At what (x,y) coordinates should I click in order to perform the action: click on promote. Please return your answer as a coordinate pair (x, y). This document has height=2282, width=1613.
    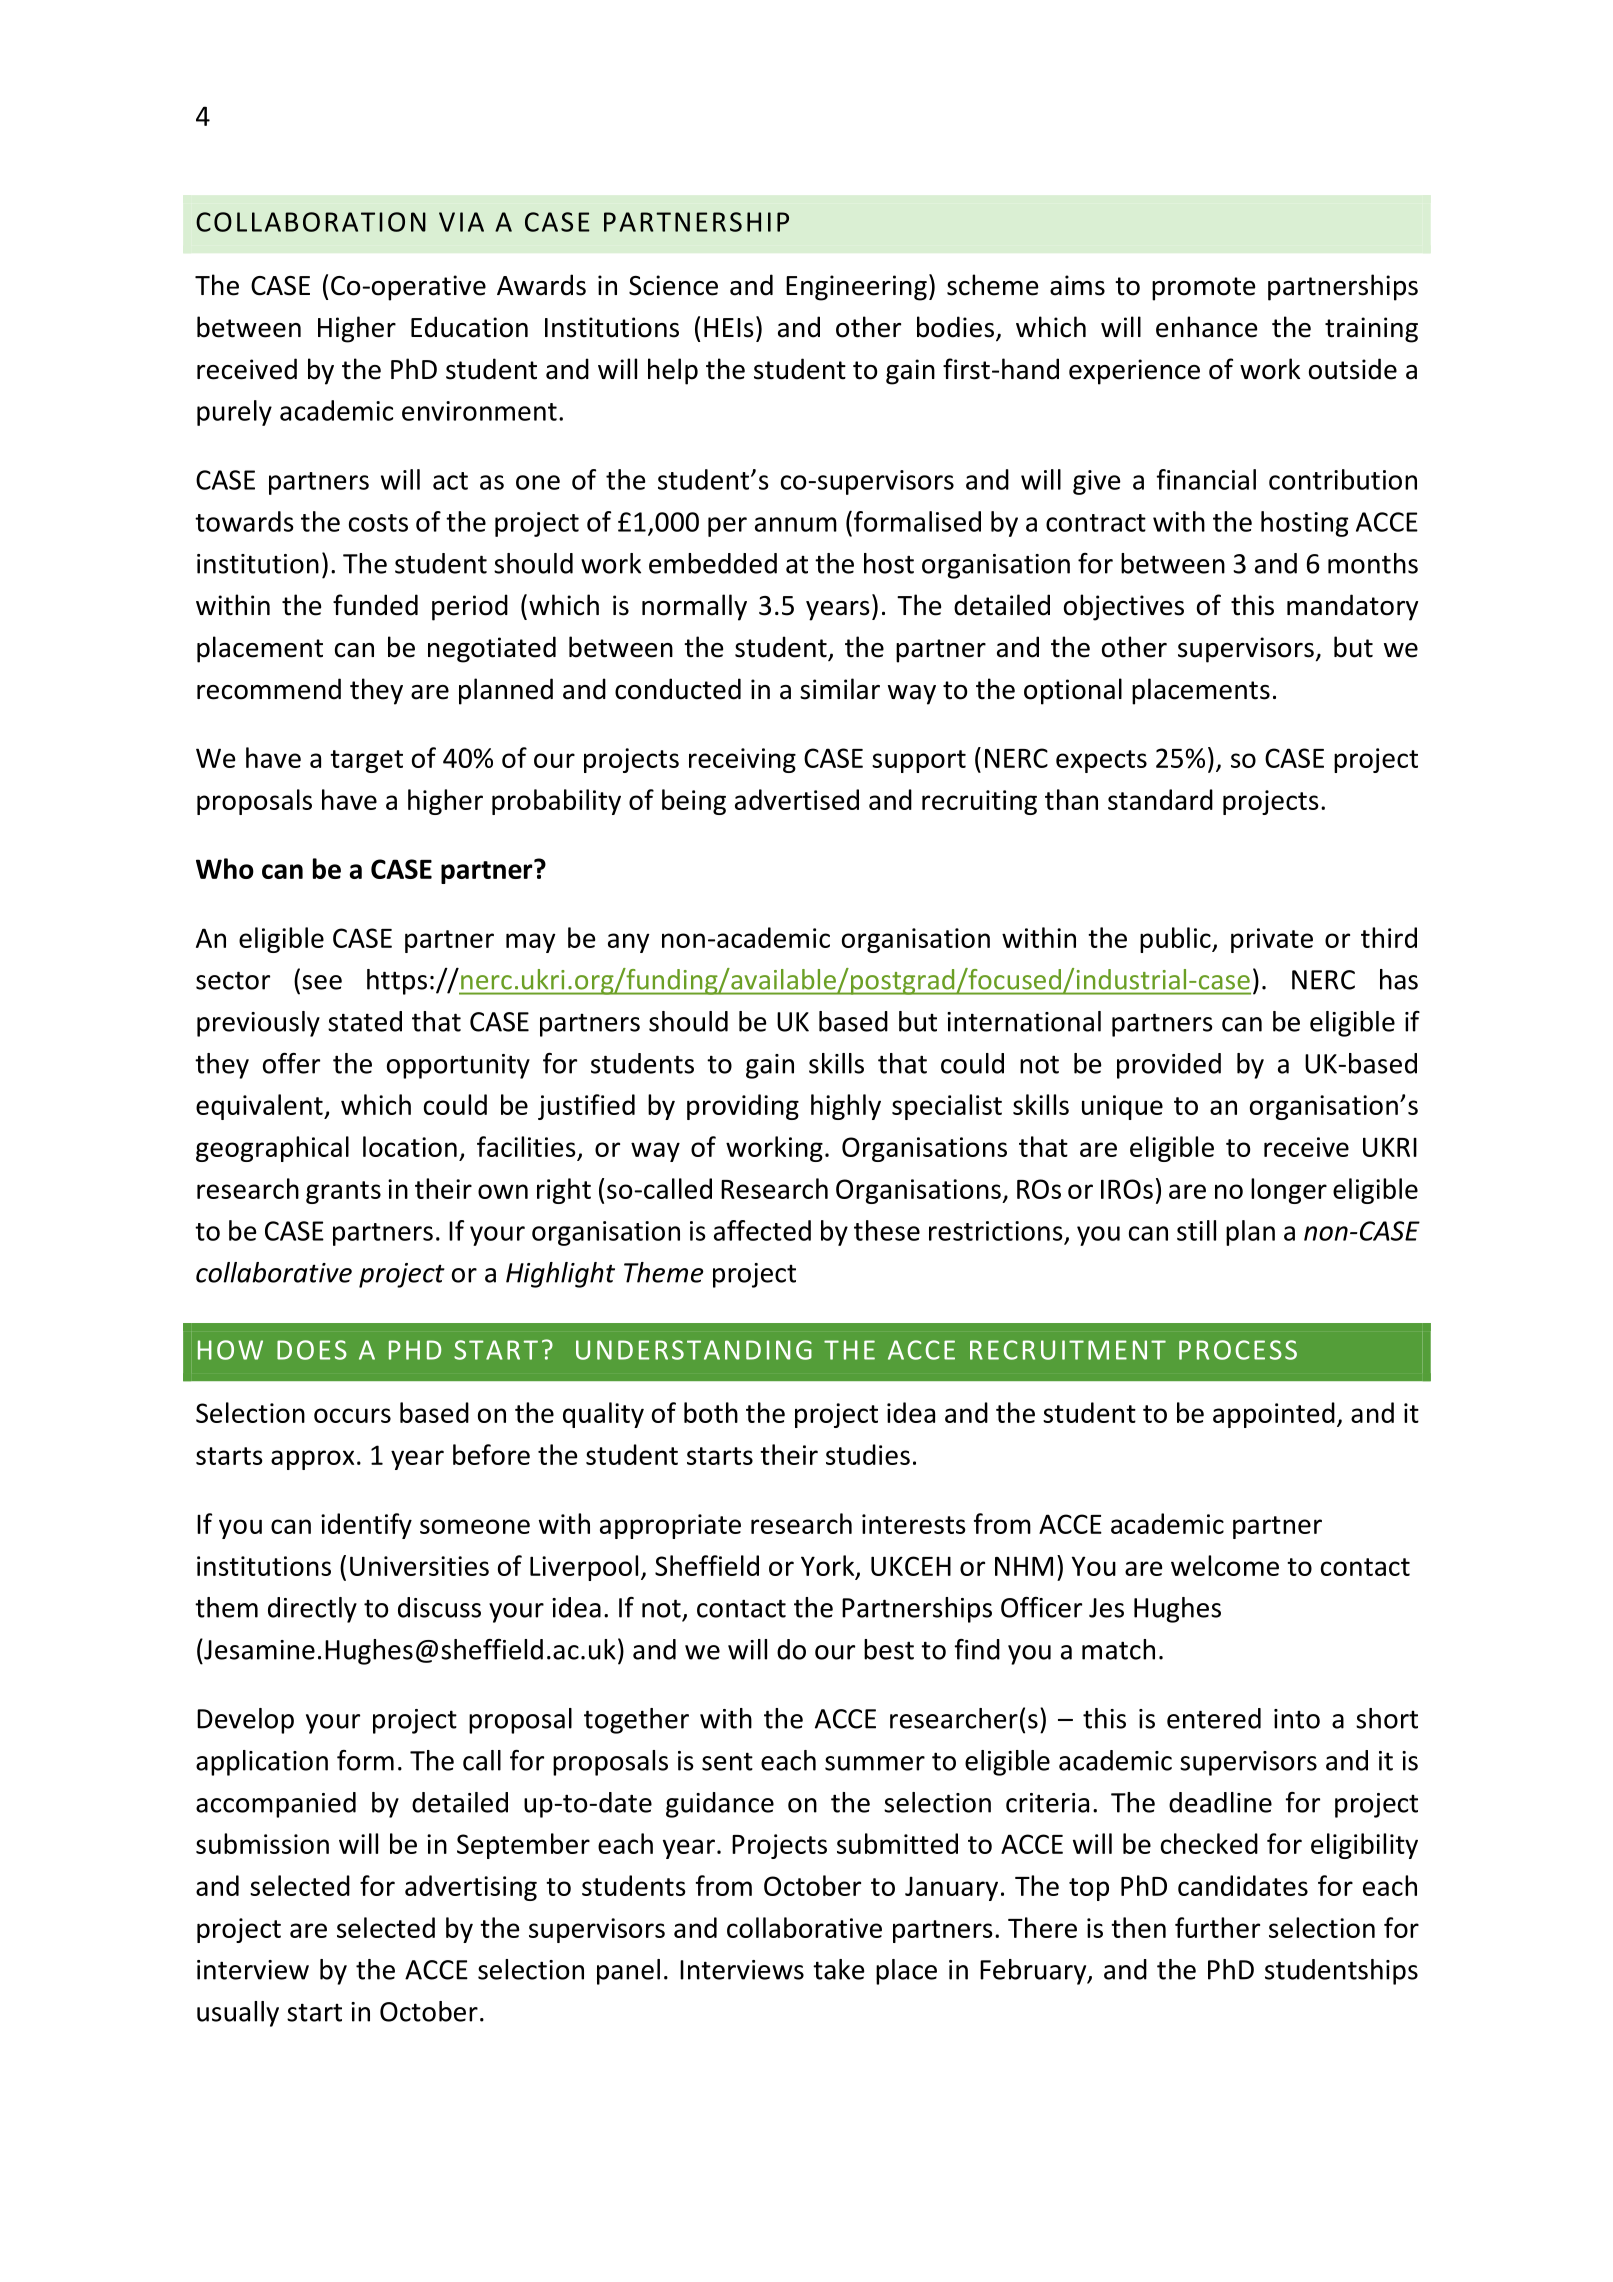
    Looking at the image, I should click on (1203, 289).
